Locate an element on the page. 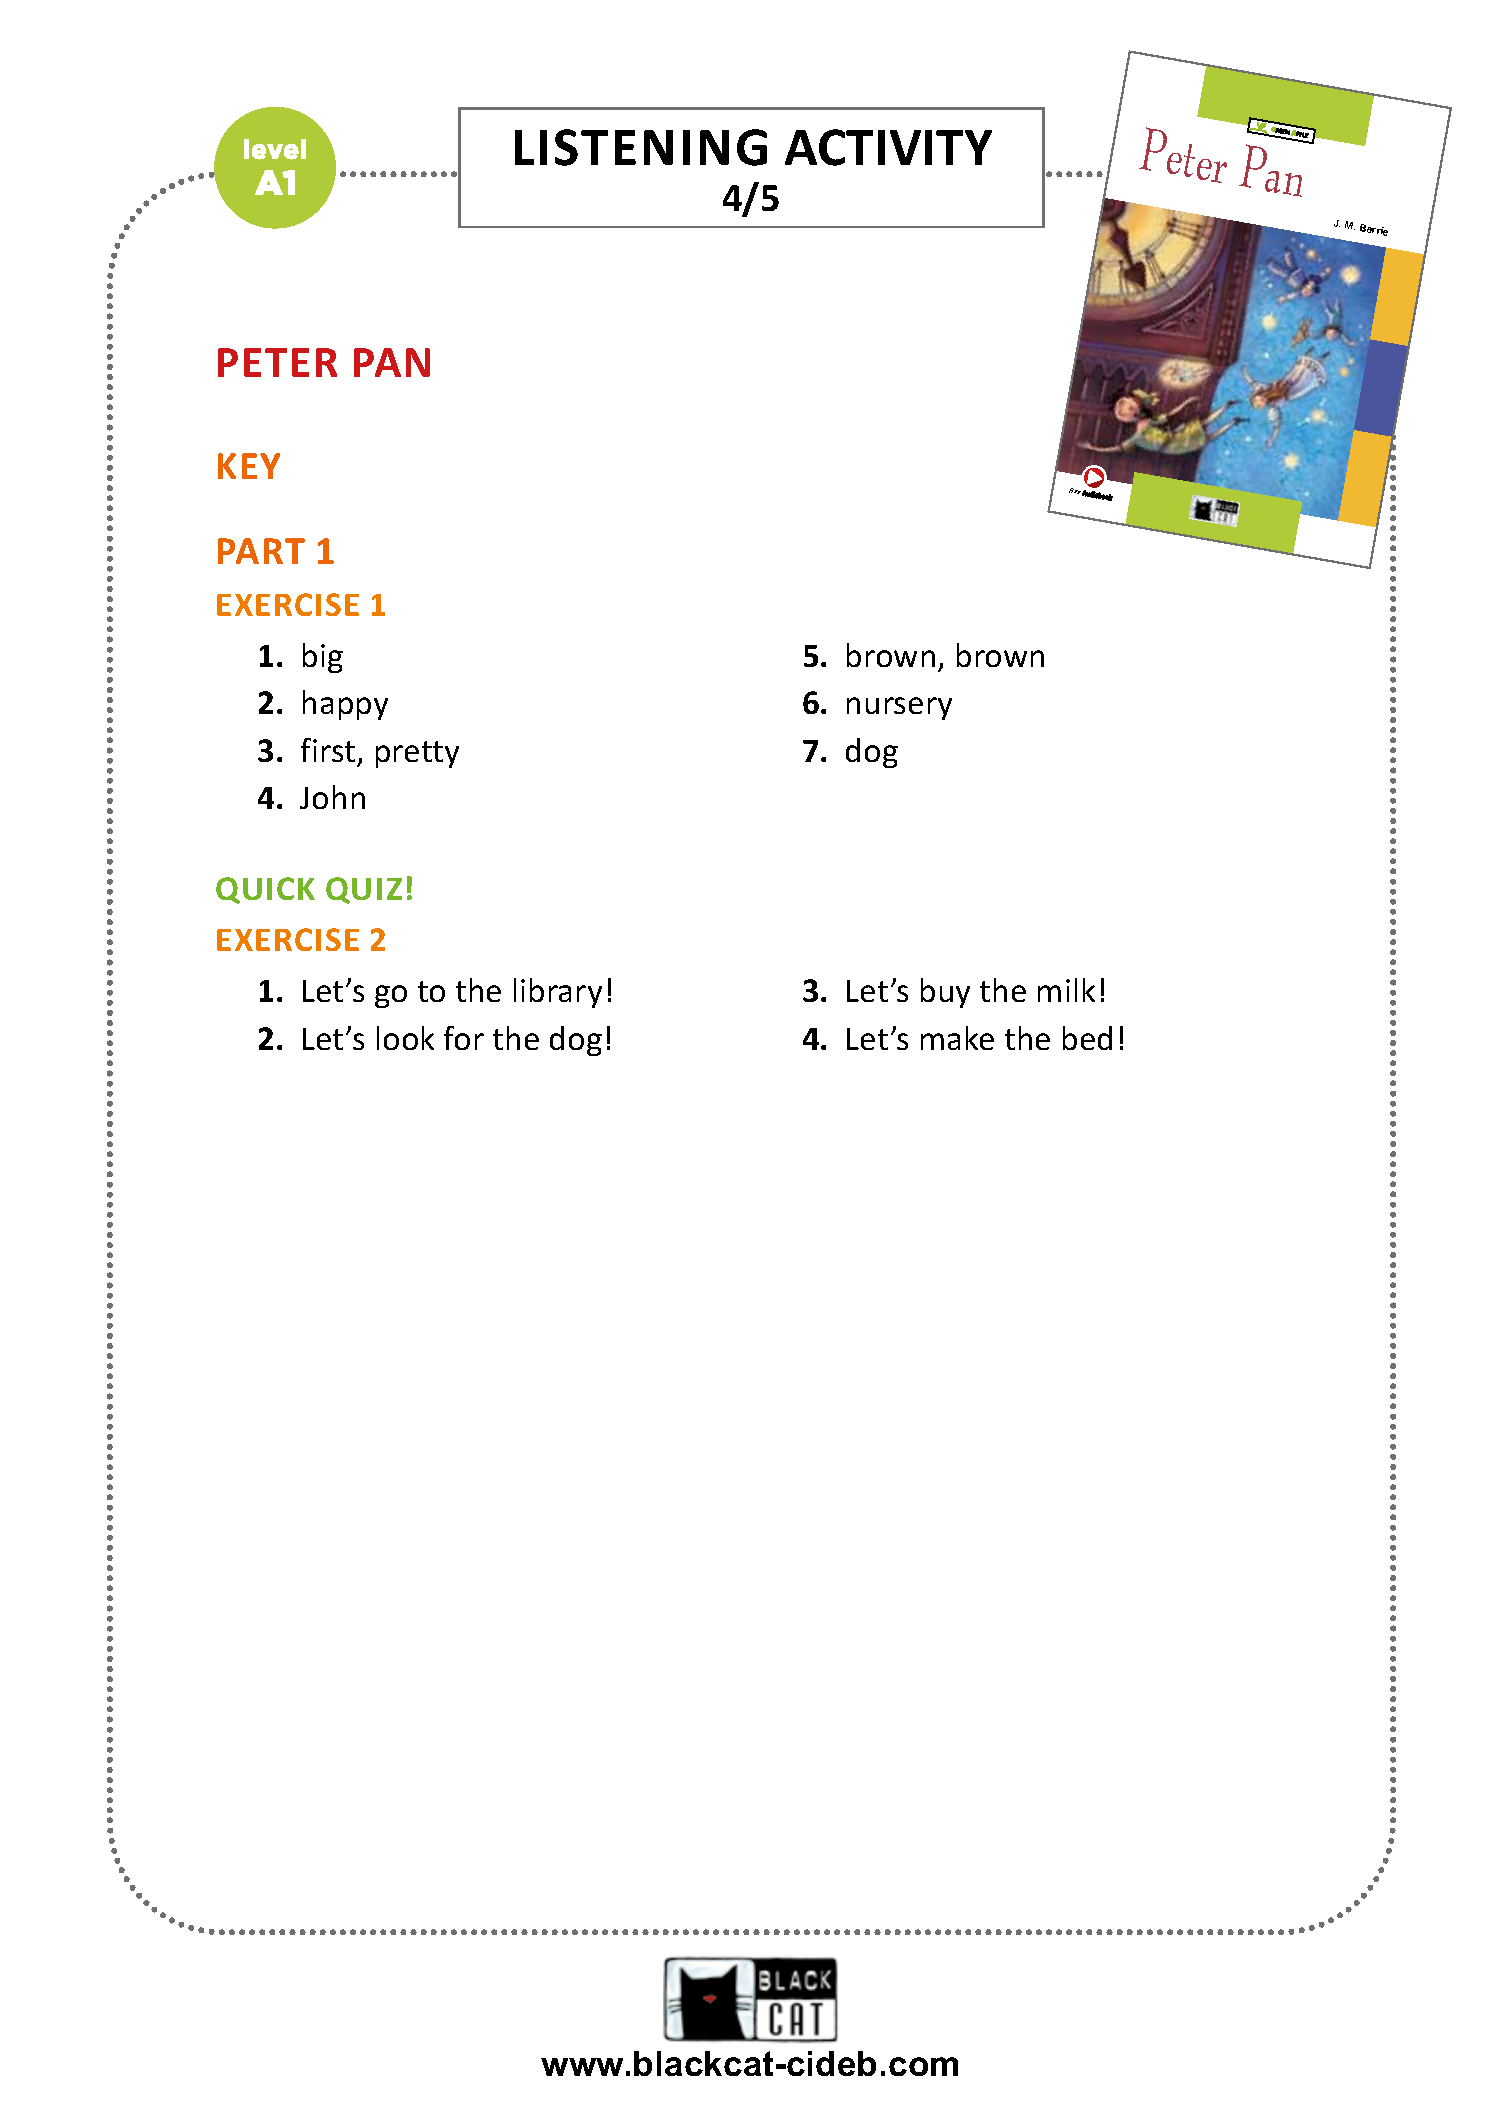  nursery is located at coordinates (899, 708).
